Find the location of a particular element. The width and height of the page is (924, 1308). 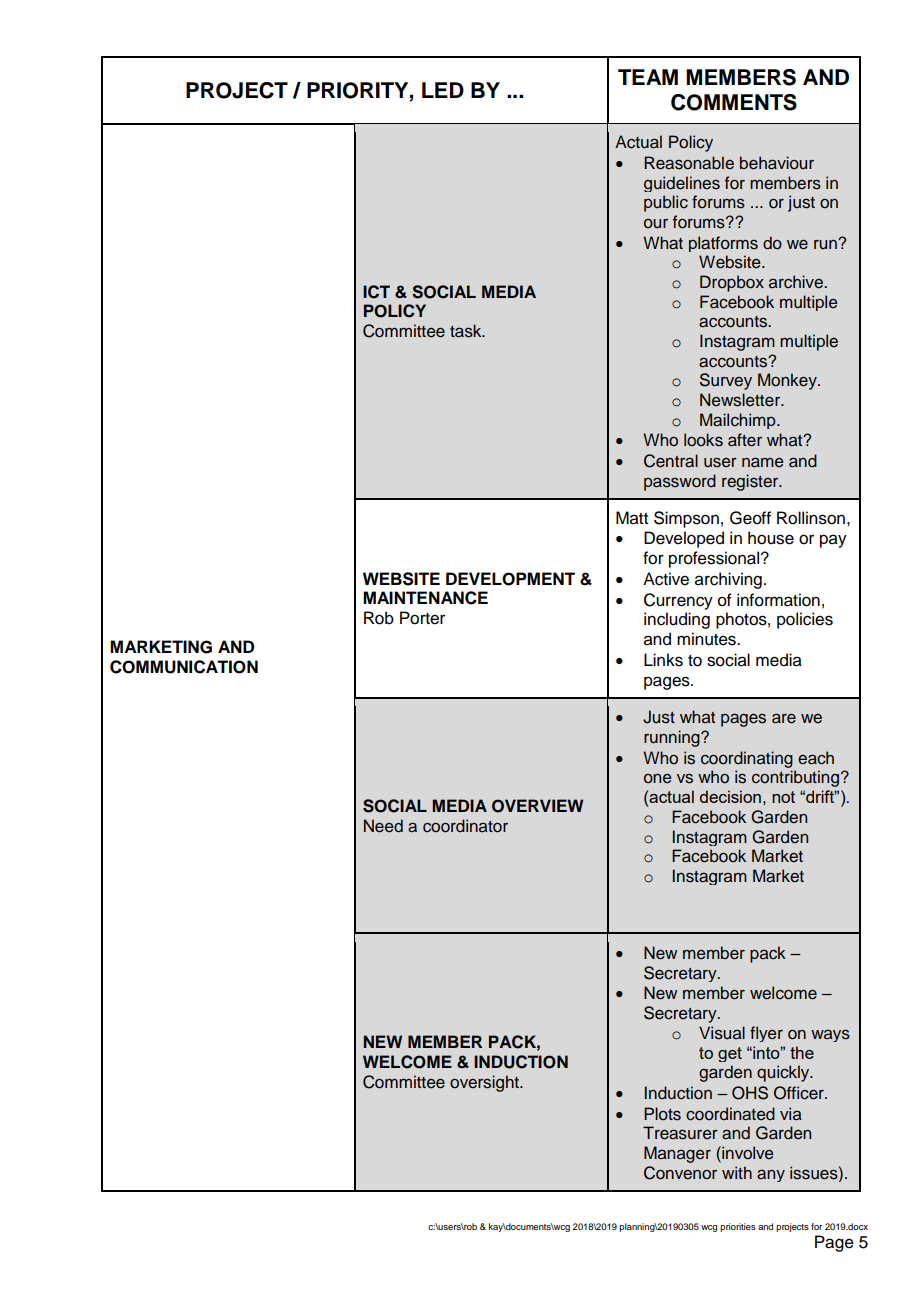

Need is located at coordinates (383, 826).
